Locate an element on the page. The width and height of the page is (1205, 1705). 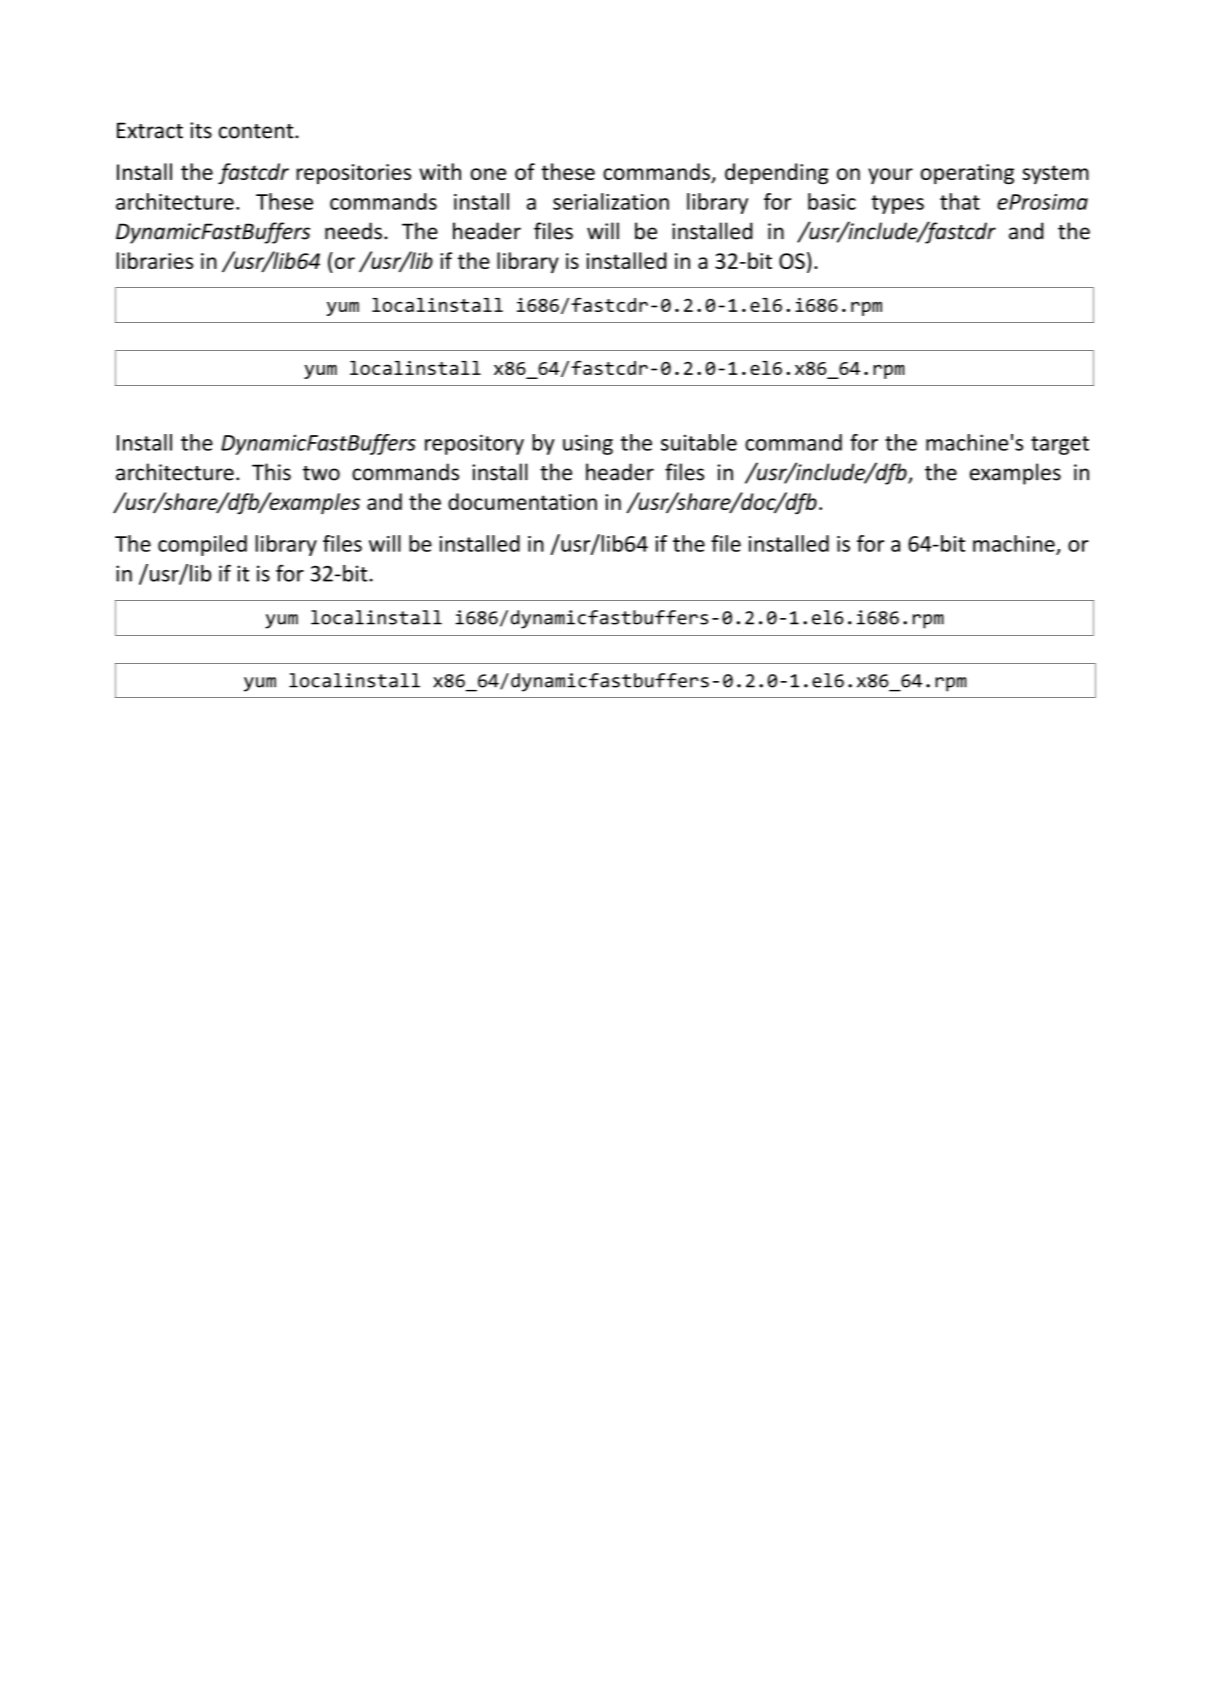
target is located at coordinates (1060, 445).
